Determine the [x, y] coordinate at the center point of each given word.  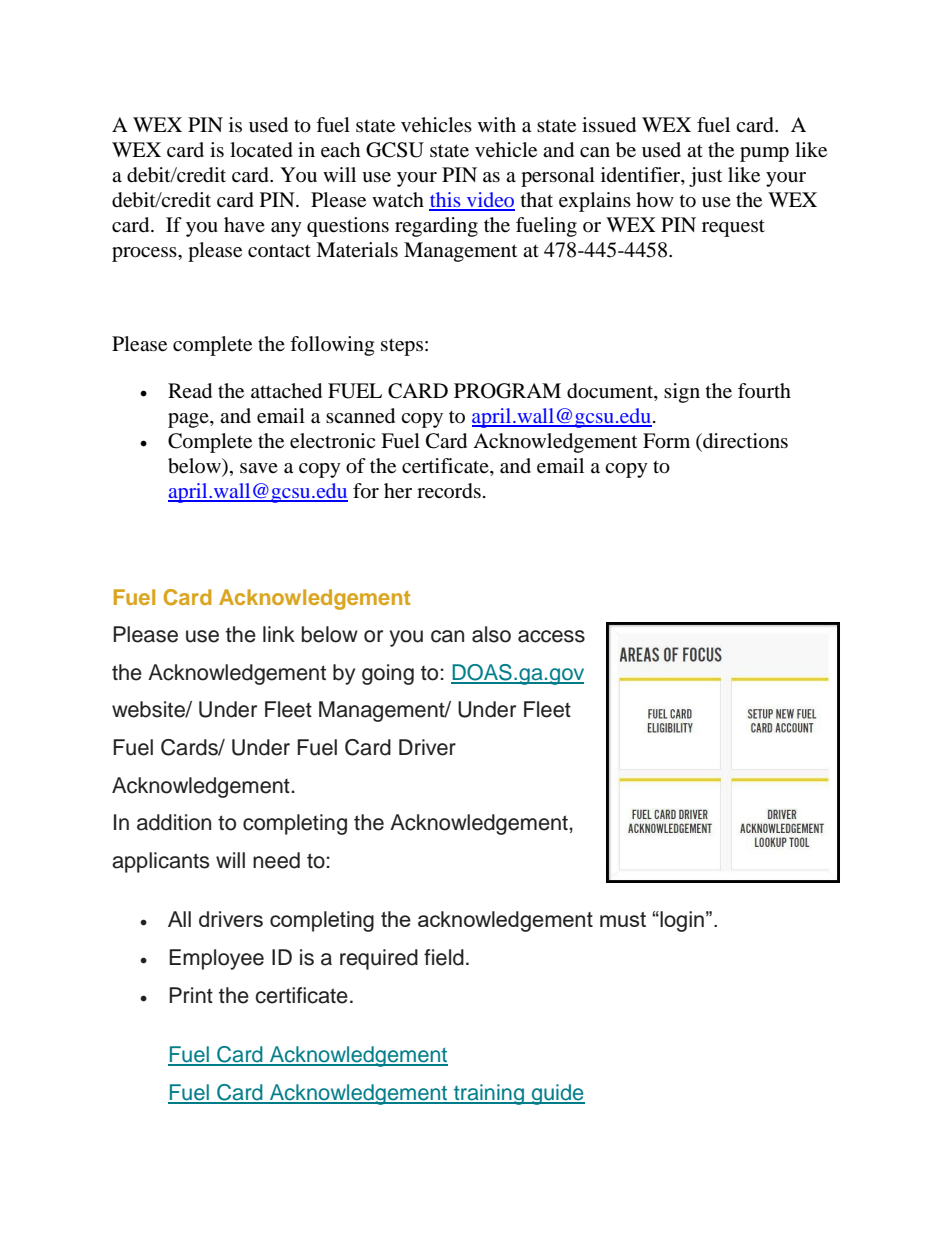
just [705, 177]
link [279, 634]
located [261, 150]
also [491, 634]
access [551, 636]
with [497, 124]
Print [191, 995]
